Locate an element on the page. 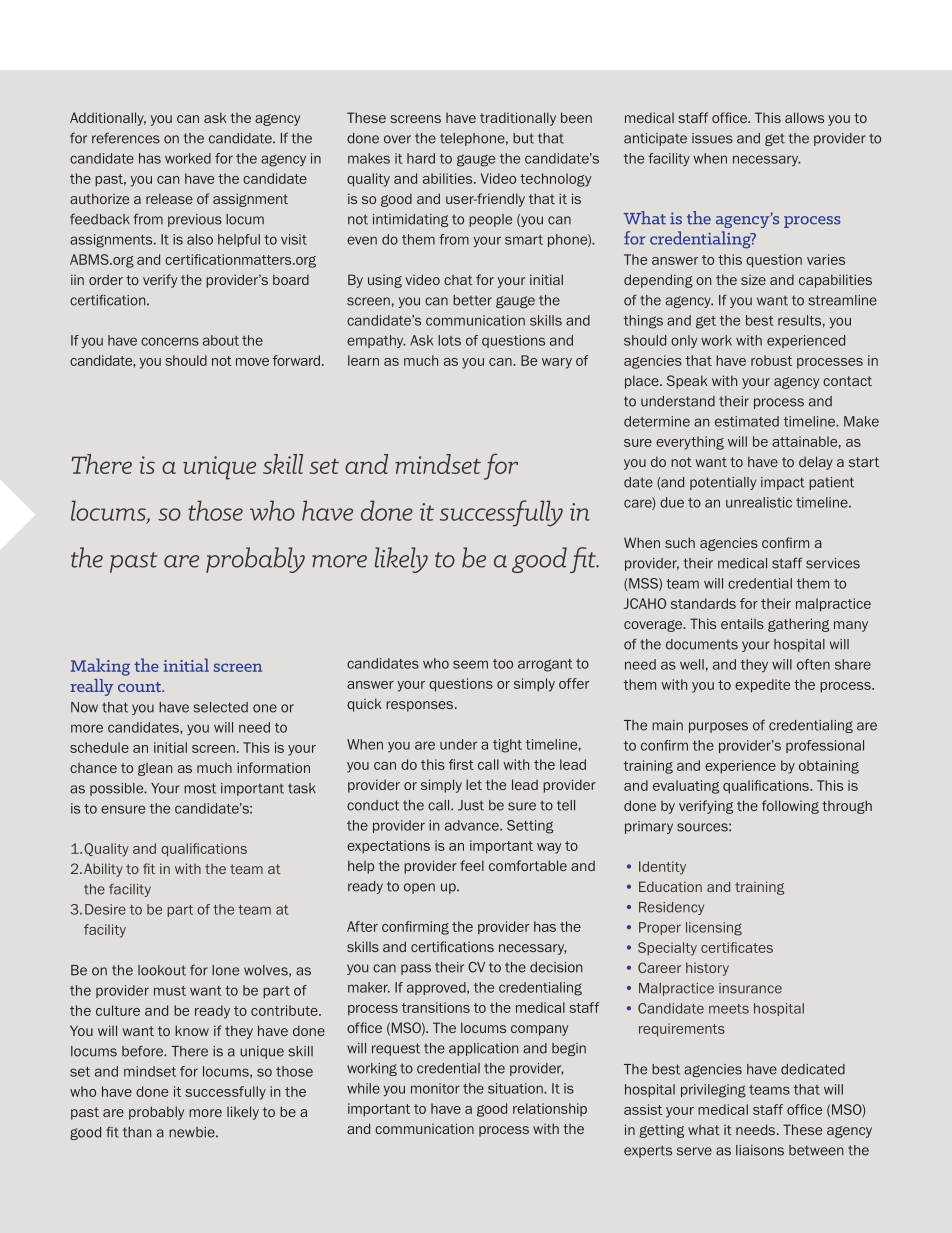 The height and width of the document is (1233, 952). monitor is located at coordinates (435, 1088).
